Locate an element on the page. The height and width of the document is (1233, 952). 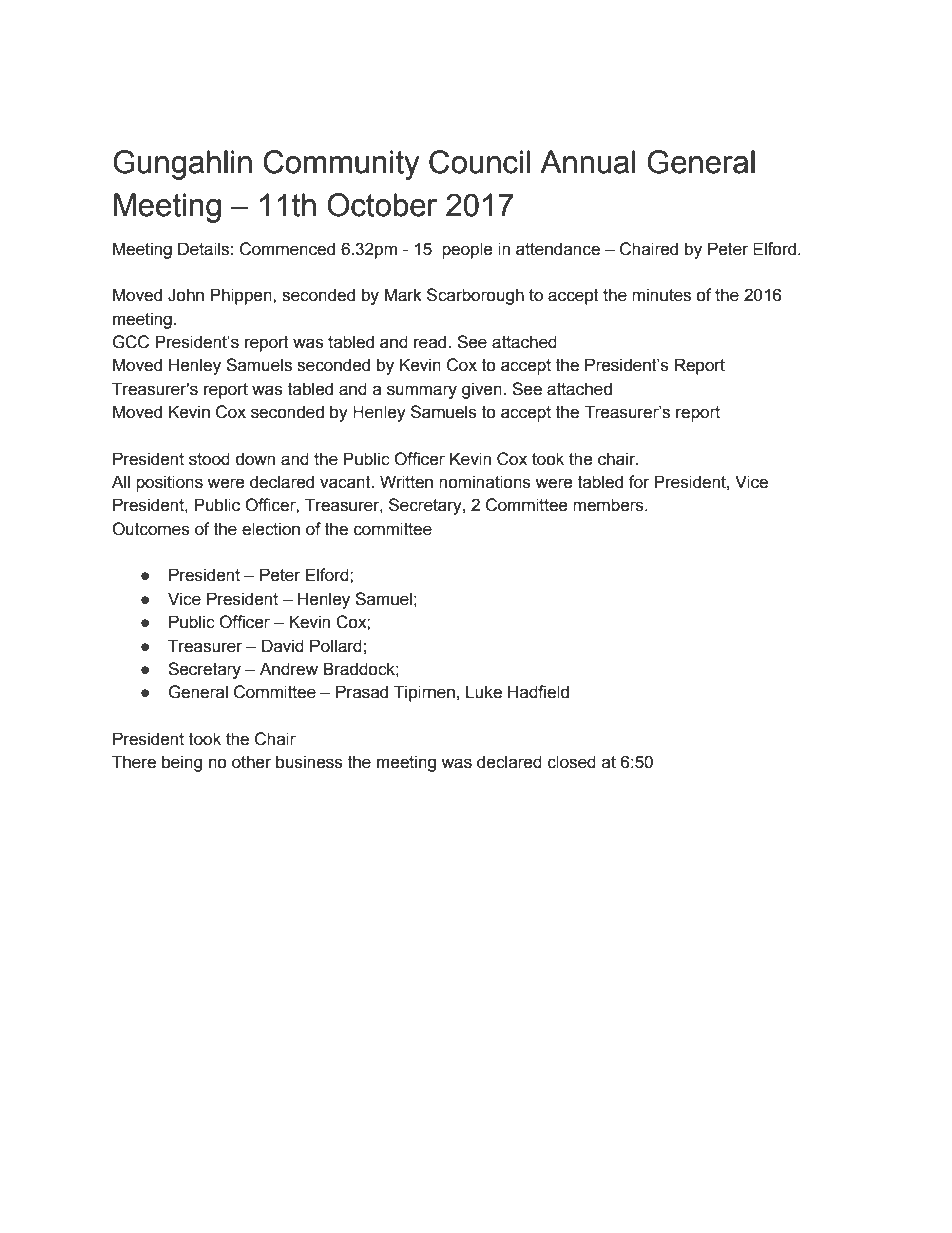
business is located at coordinates (309, 762).
